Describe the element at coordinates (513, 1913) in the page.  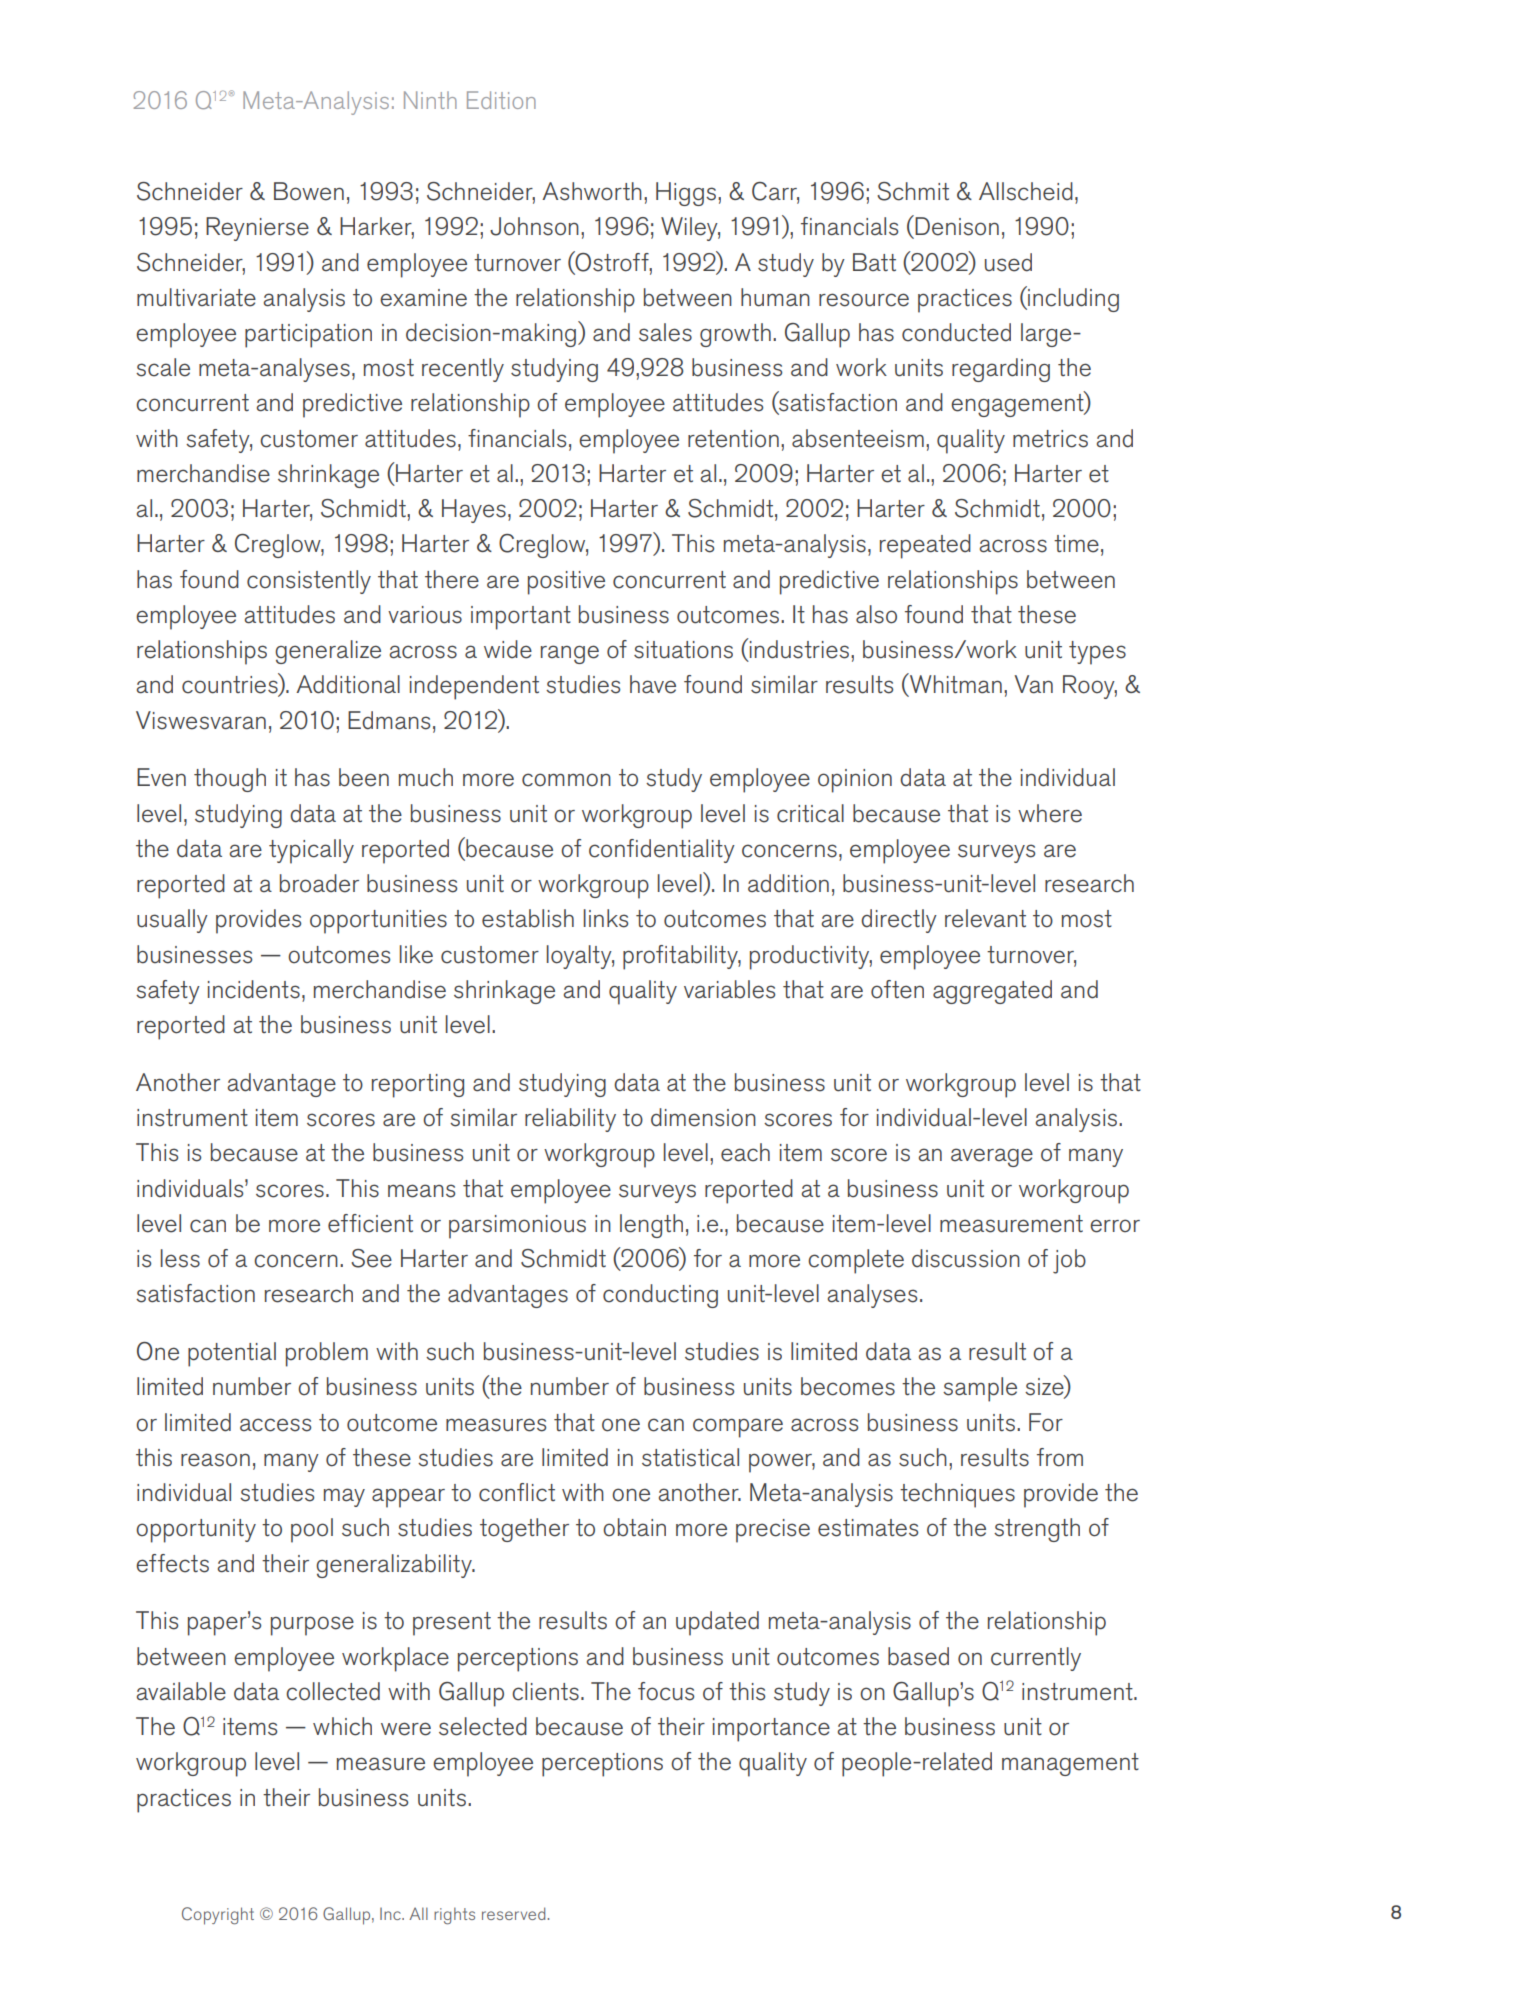
I see `reserved` at that location.
